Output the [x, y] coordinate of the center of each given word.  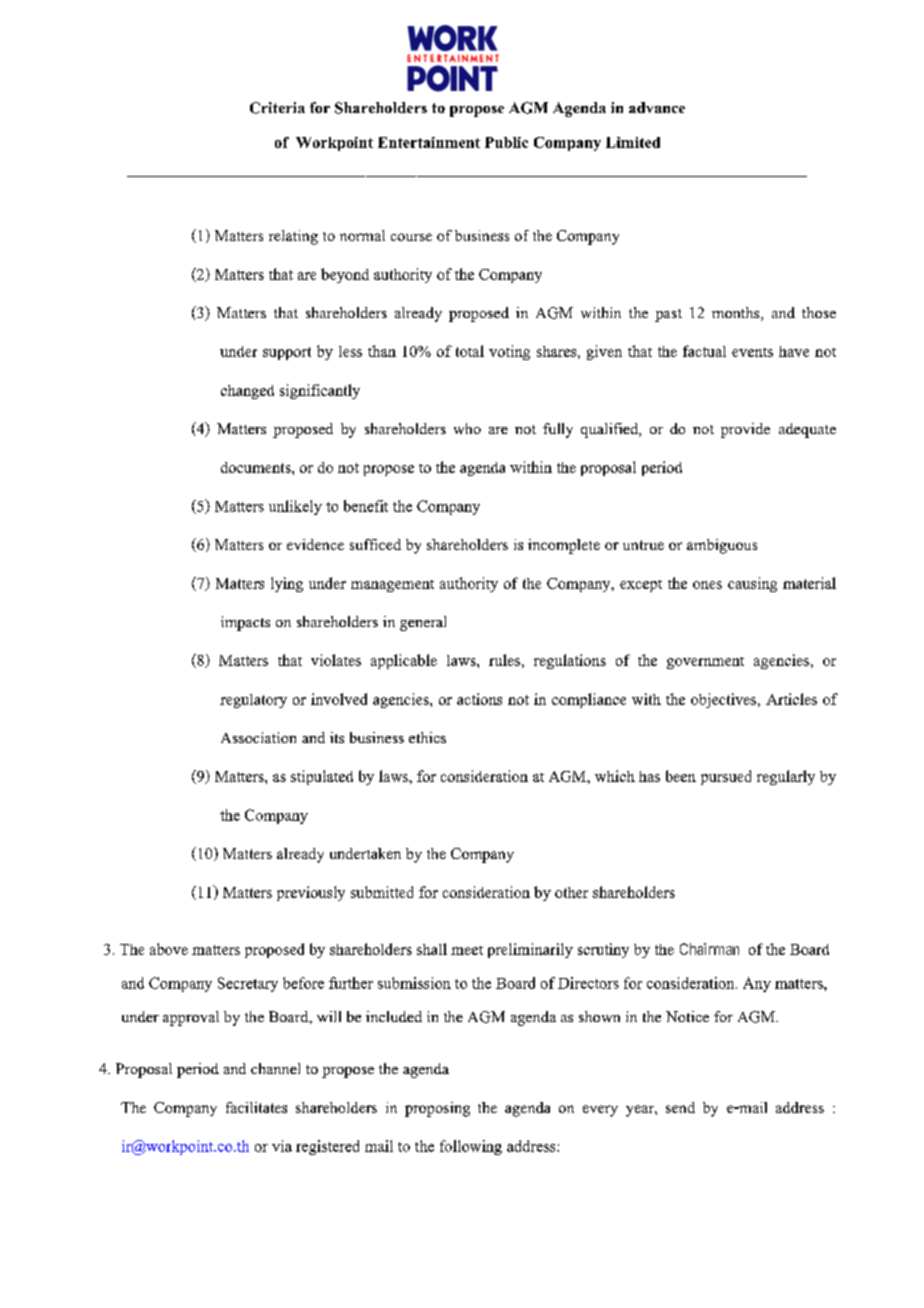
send [680, 1107]
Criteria [277, 108]
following [471, 1147]
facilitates [256, 1107]
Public [506, 142]
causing [752, 584]
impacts [245, 623]
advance [657, 107]
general [423, 623]
